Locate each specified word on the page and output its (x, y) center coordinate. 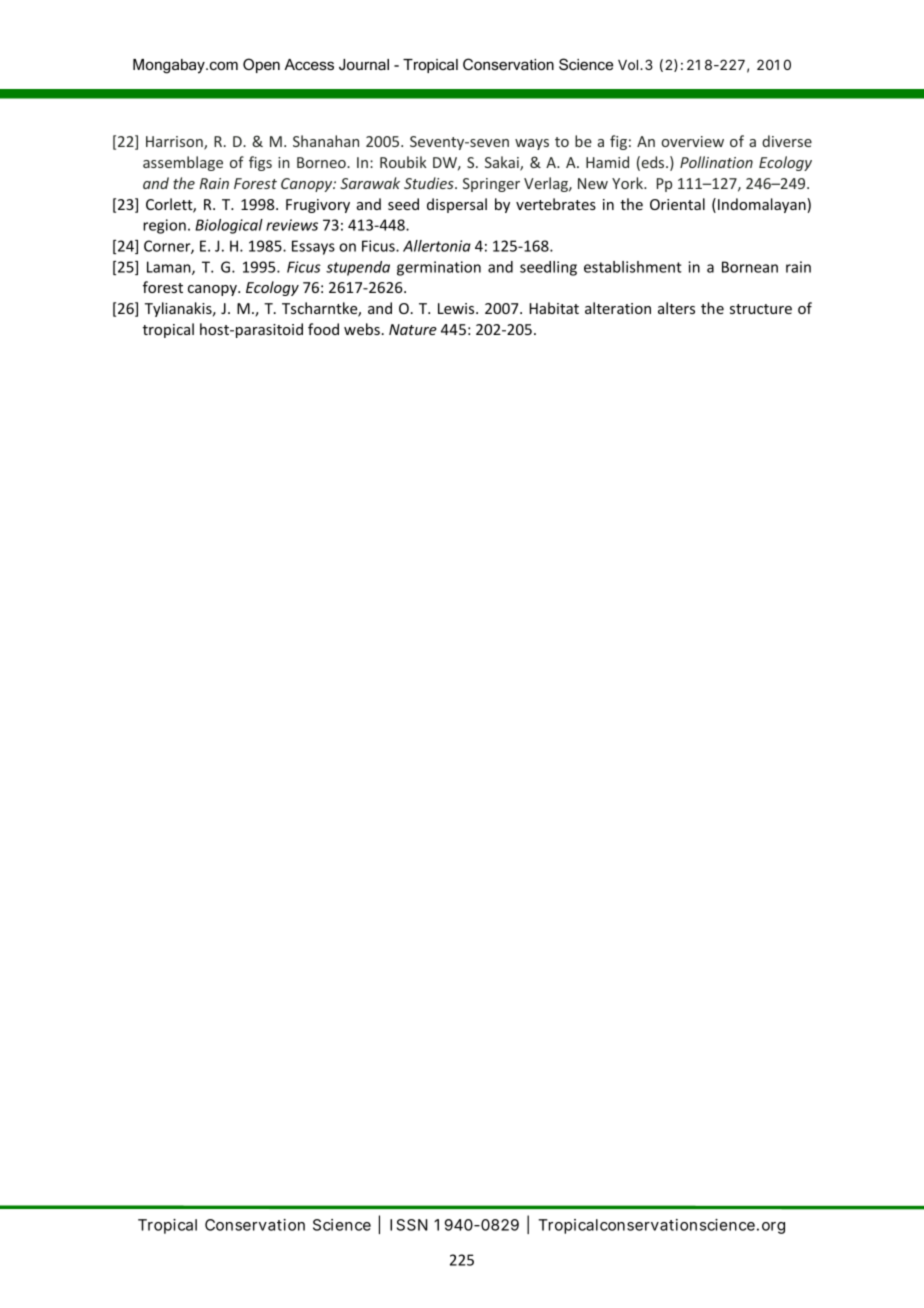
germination (439, 268)
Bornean (750, 267)
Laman (170, 268)
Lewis (457, 308)
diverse (787, 141)
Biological (229, 226)
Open (261, 65)
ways (532, 144)
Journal (364, 64)
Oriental (677, 204)
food (323, 329)
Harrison (175, 143)
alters (676, 308)
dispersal (457, 205)
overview (692, 141)
